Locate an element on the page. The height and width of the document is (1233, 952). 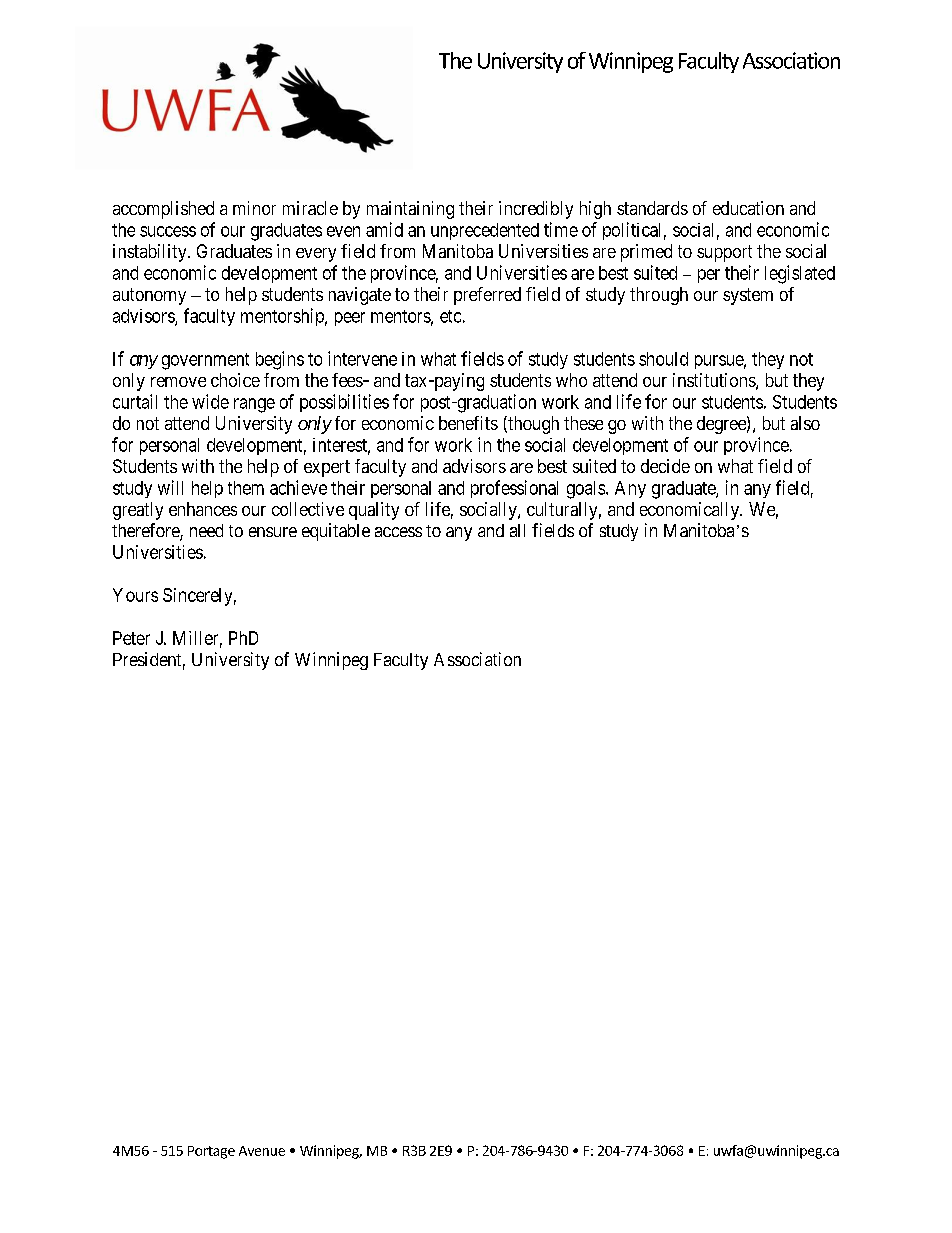
unprecedented is located at coordinates (485, 231).
